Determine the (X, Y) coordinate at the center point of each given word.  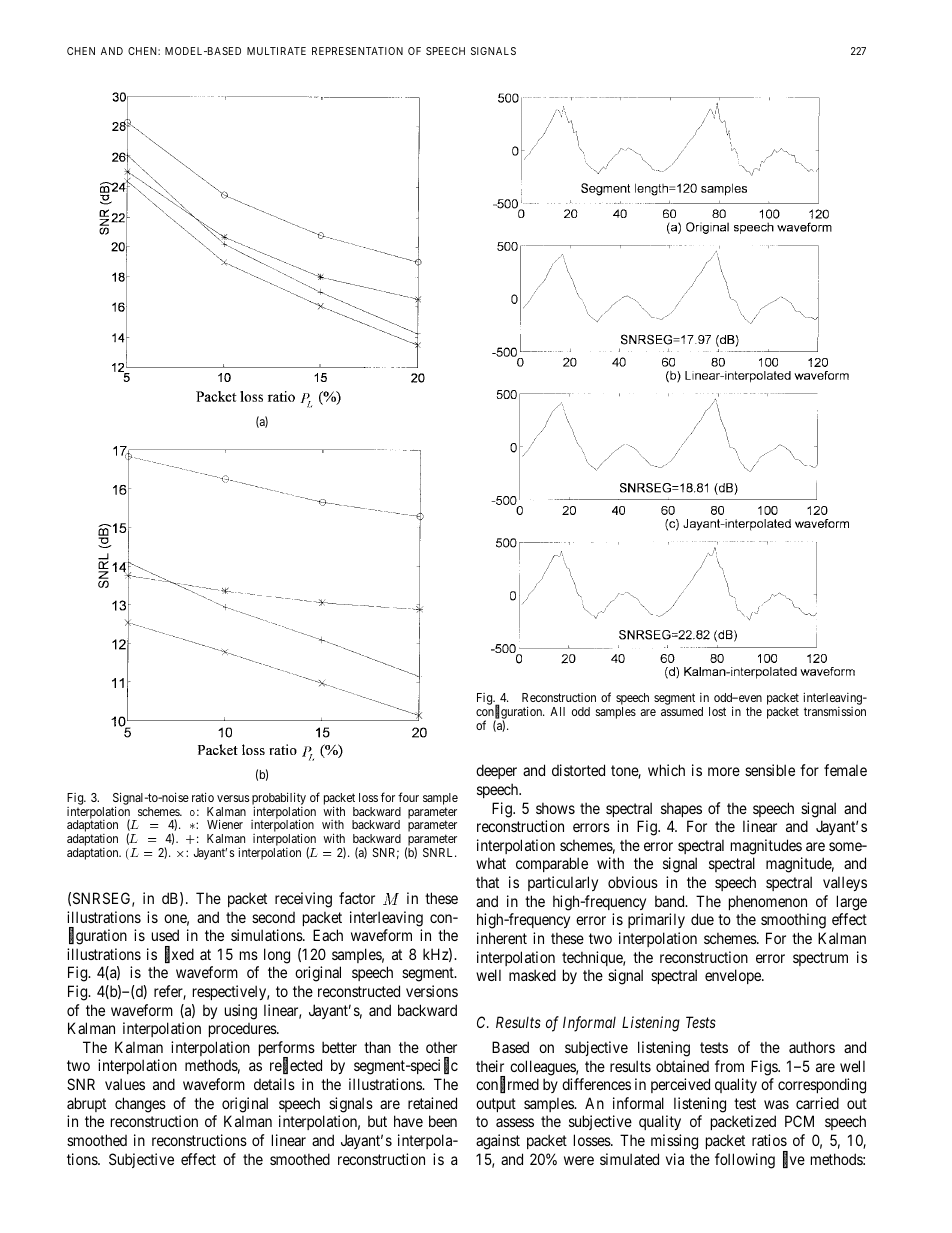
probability (279, 799)
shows (555, 808)
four (408, 797)
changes (140, 1105)
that (487, 882)
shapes (681, 809)
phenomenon (768, 902)
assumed (682, 711)
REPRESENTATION (357, 51)
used (165, 935)
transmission (835, 711)
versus (233, 798)
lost (717, 711)
